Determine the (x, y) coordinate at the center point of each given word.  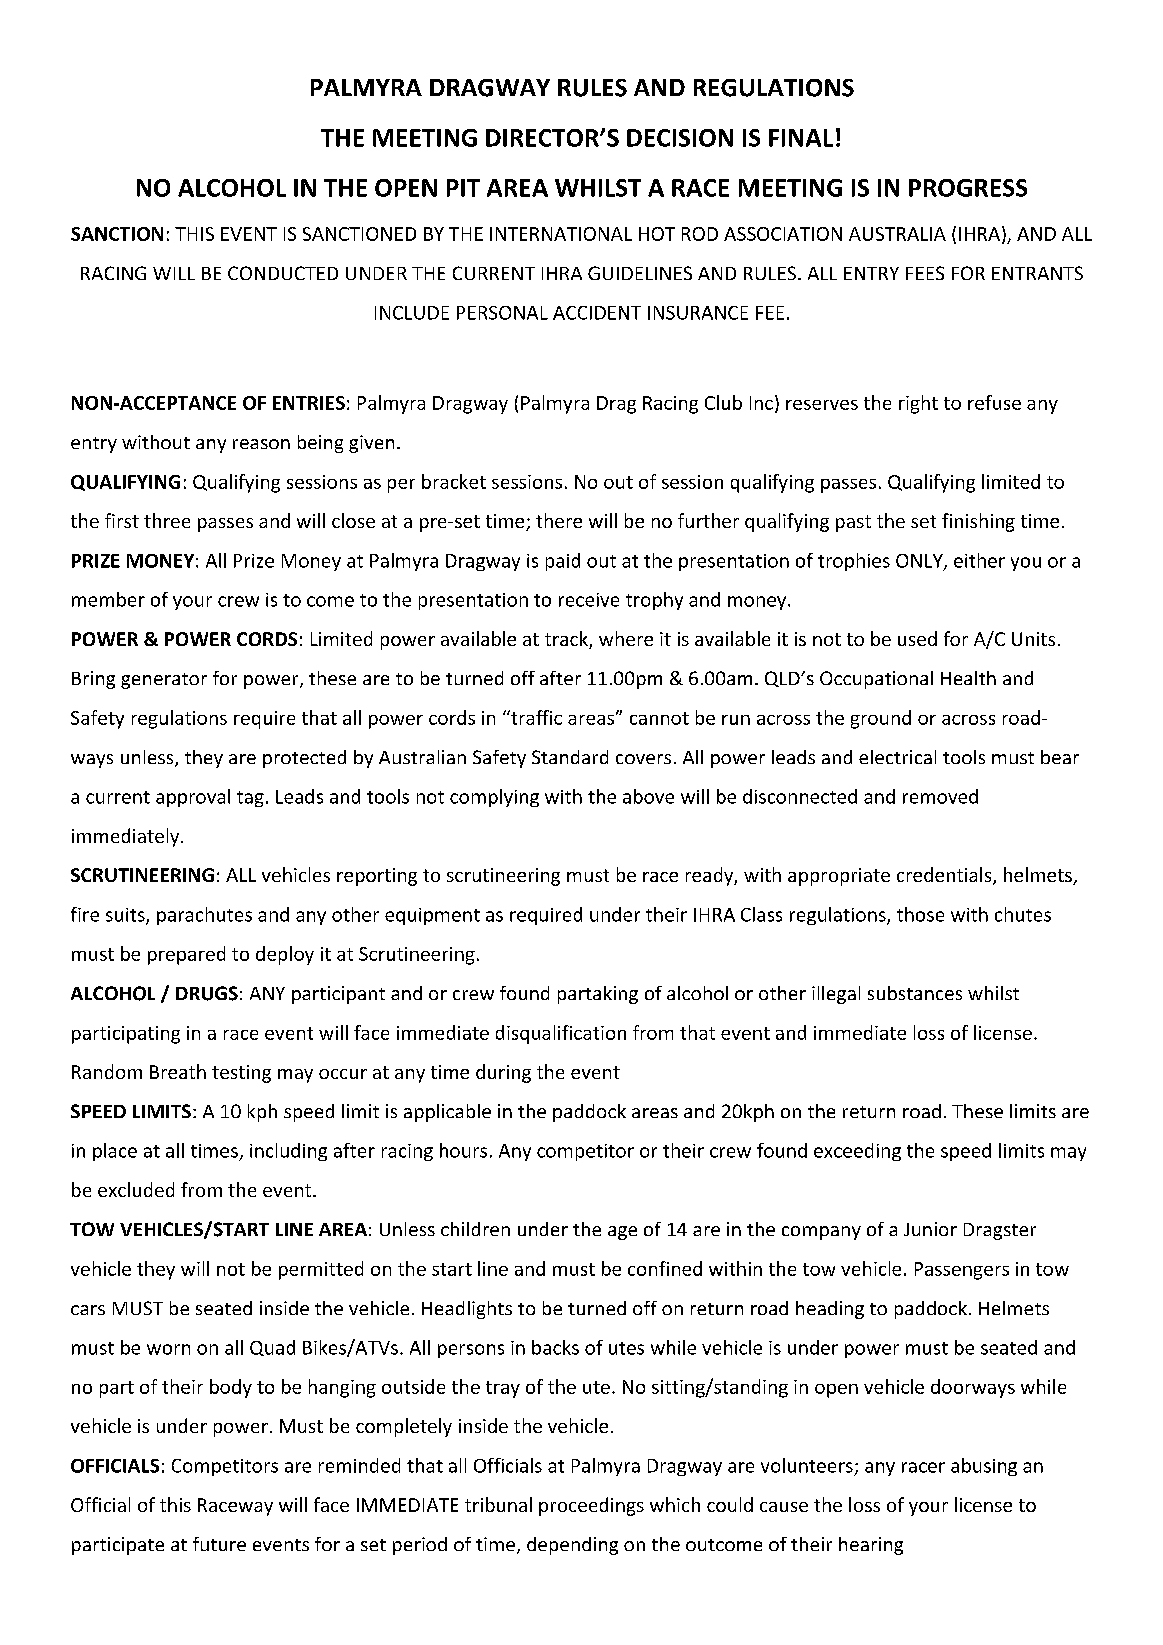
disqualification (561, 1034)
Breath (178, 1071)
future (219, 1544)
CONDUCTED (283, 273)
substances (915, 993)
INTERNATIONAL (561, 234)
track (567, 640)
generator (164, 681)
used (917, 638)
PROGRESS (968, 188)
